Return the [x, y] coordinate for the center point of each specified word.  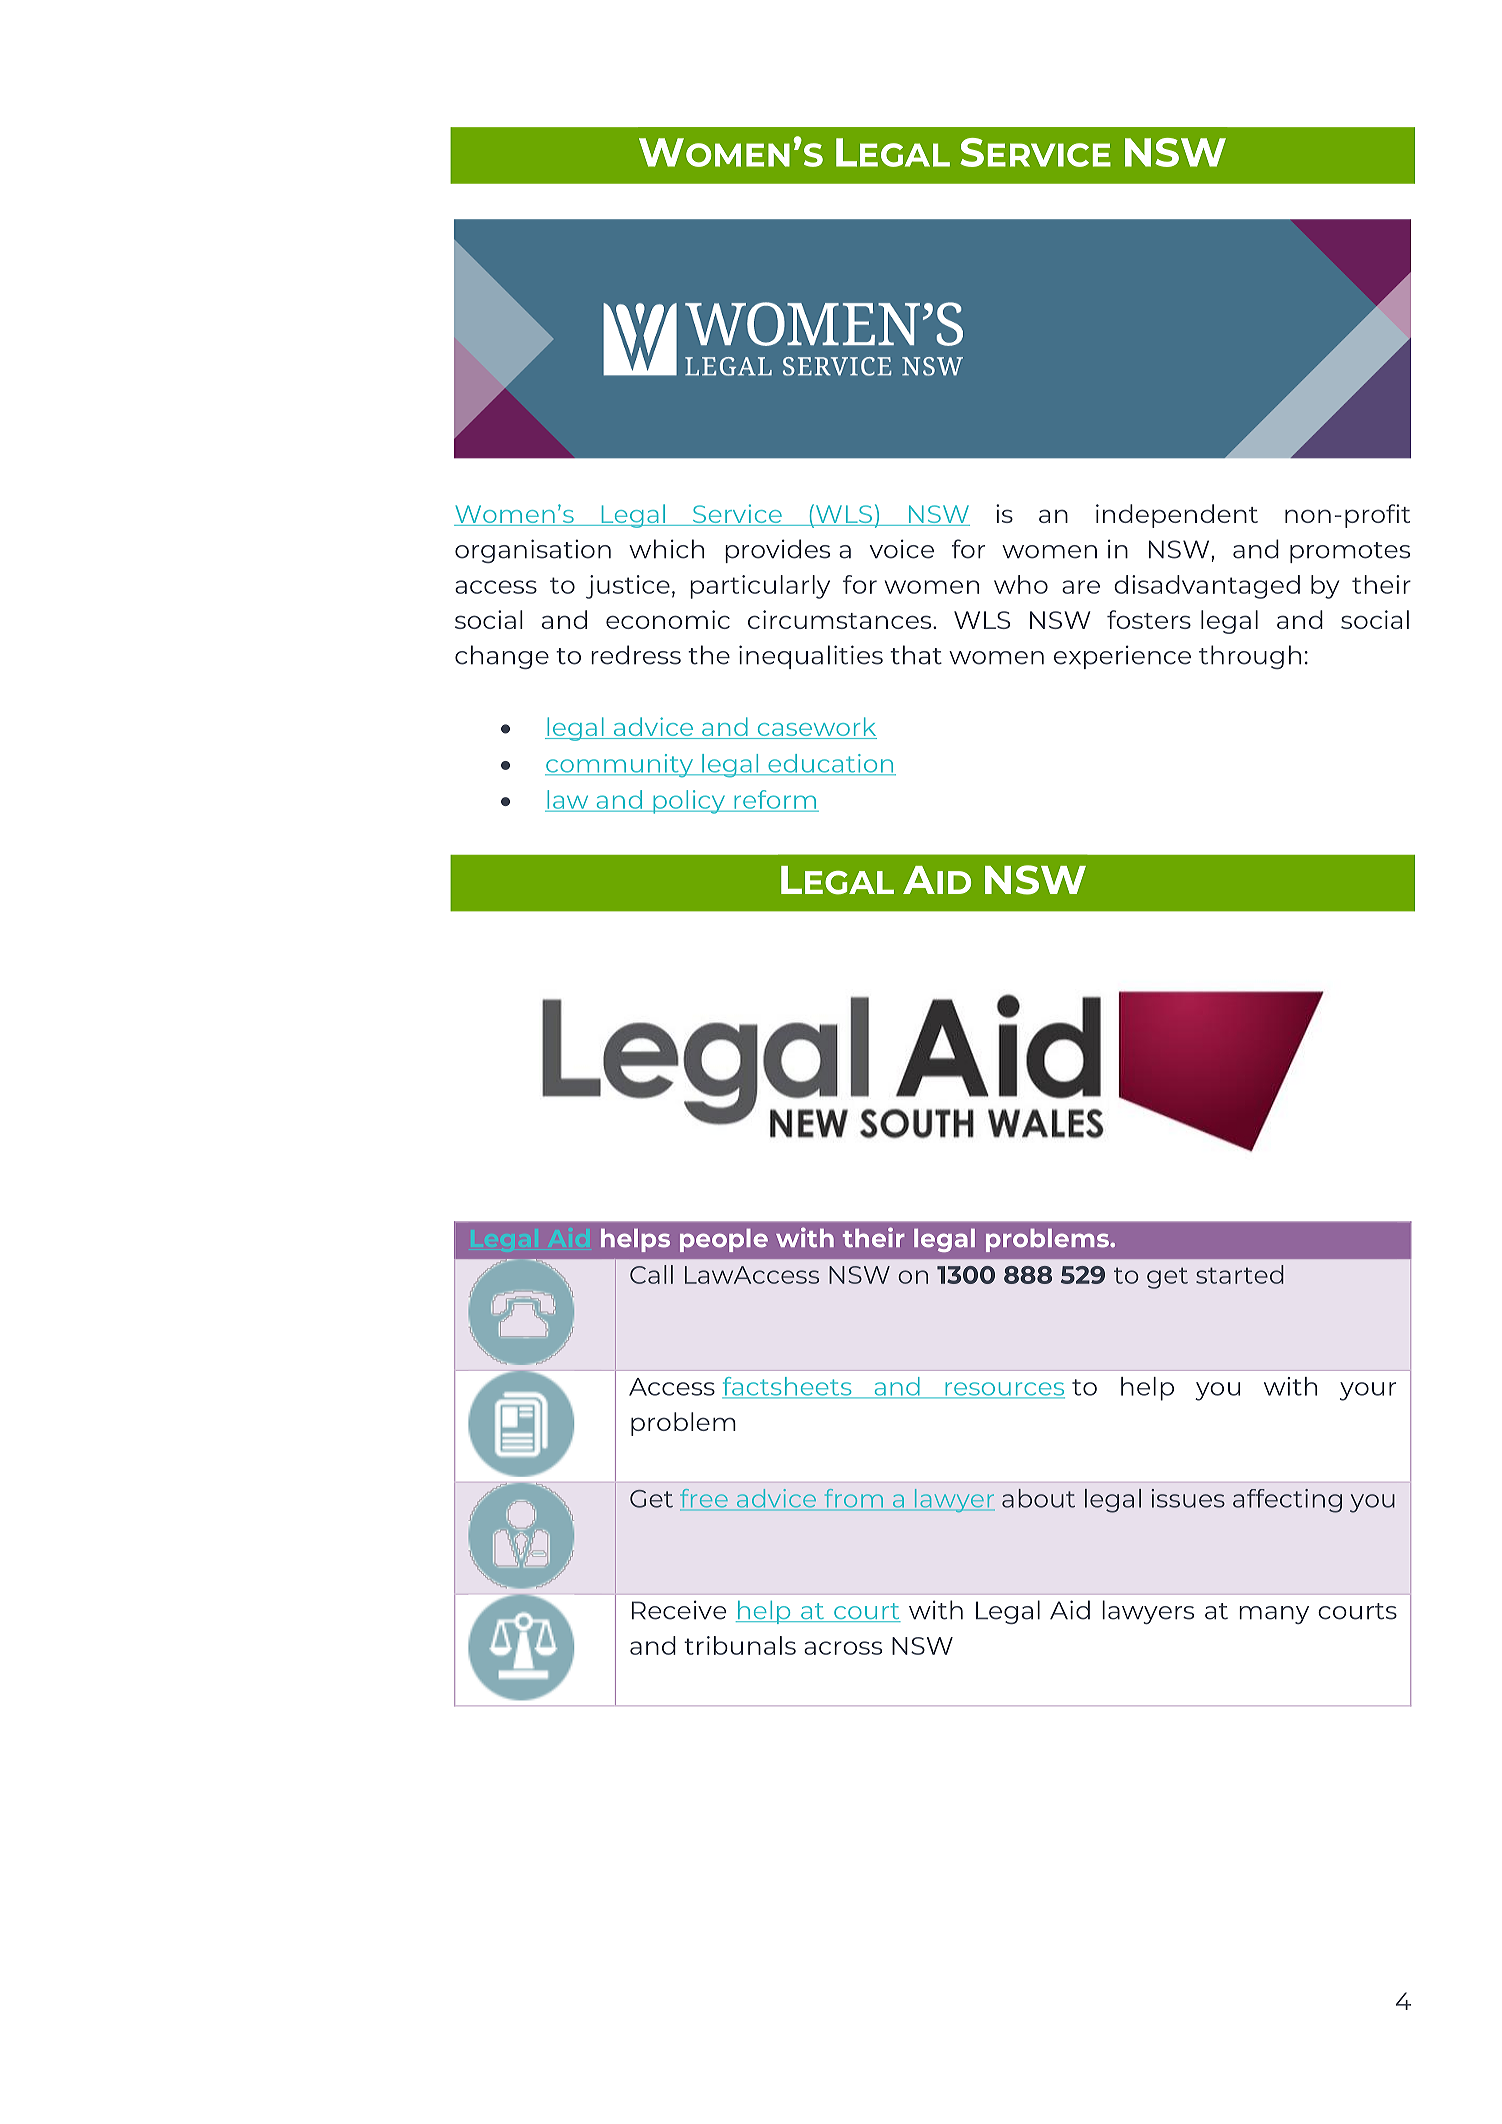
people [724, 1240]
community [620, 765]
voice [901, 549]
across [843, 1648]
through [1250, 657]
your [1368, 1391]
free [705, 1499]
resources [1004, 1390]
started [1240, 1274]
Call [651, 1274]
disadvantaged [1207, 587]
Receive [679, 1610]
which [666, 549]
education [831, 764]
